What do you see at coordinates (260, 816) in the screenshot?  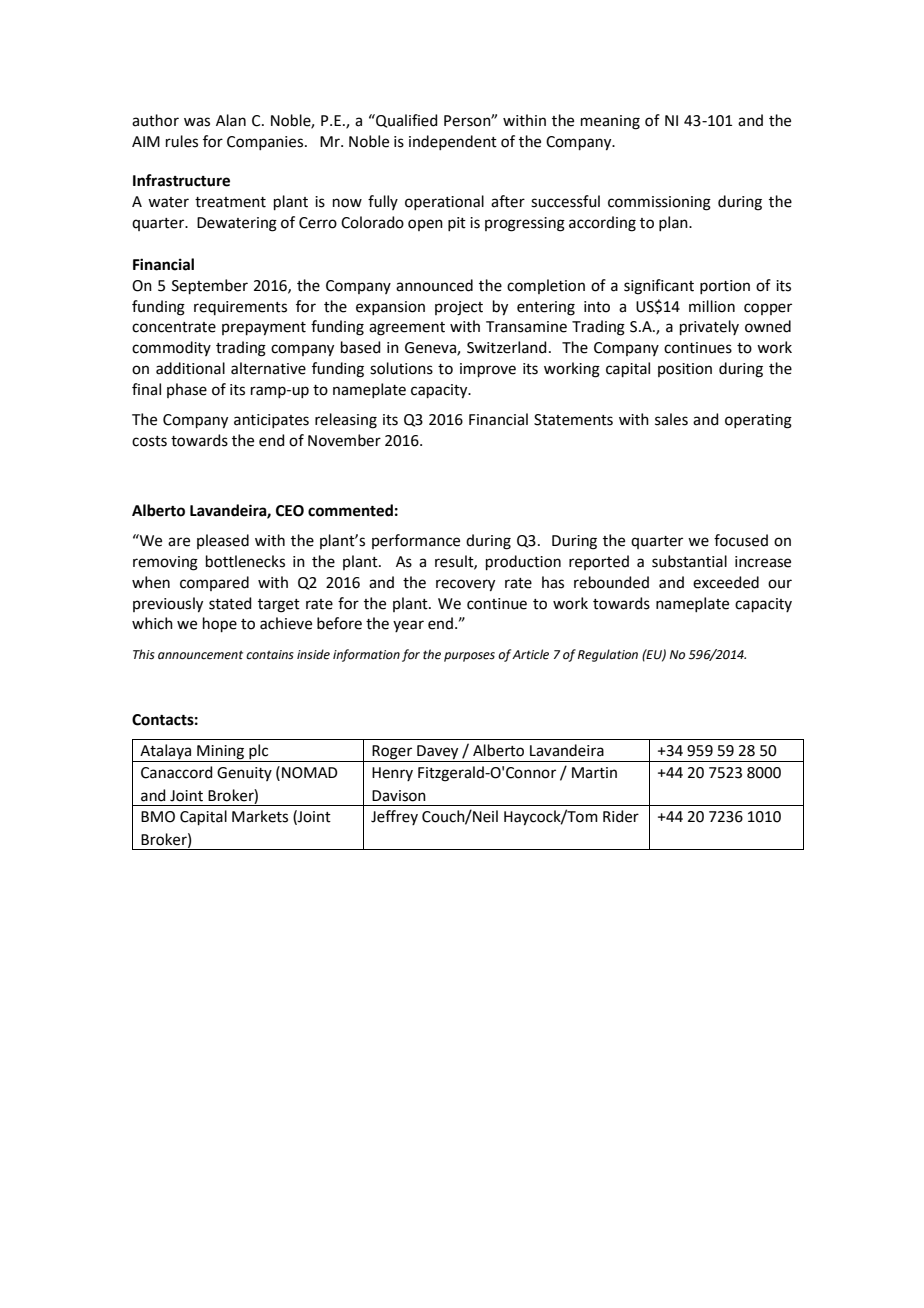 I see `Markets` at bounding box center [260, 816].
